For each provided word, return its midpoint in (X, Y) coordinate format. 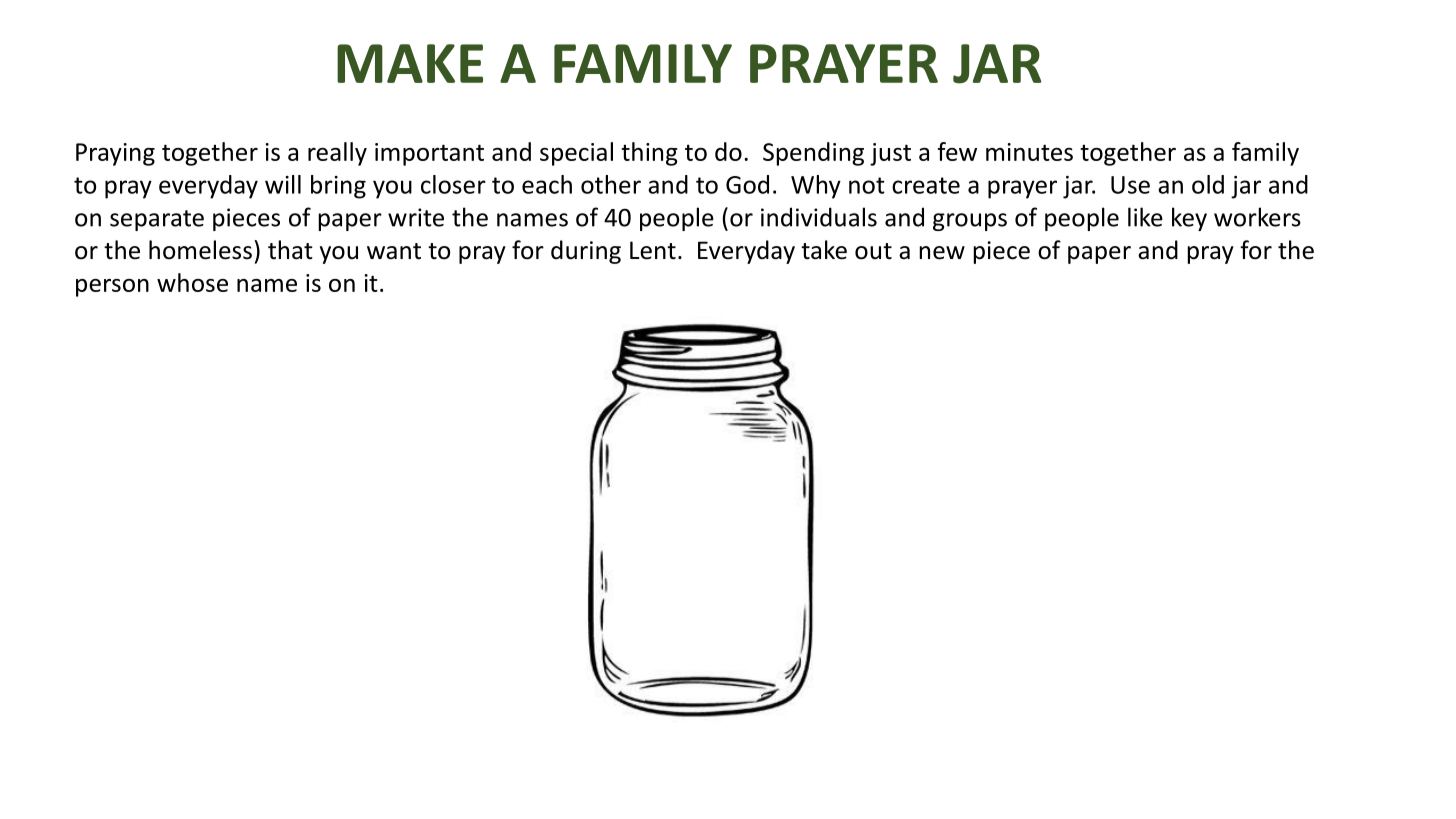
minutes (1029, 152)
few (957, 151)
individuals (819, 217)
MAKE (410, 63)
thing (649, 154)
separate (157, 220)
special (576, 154)
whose (192, 282)
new (942, 253)
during (586, 252)
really (337, 154)
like (1145, 217)
